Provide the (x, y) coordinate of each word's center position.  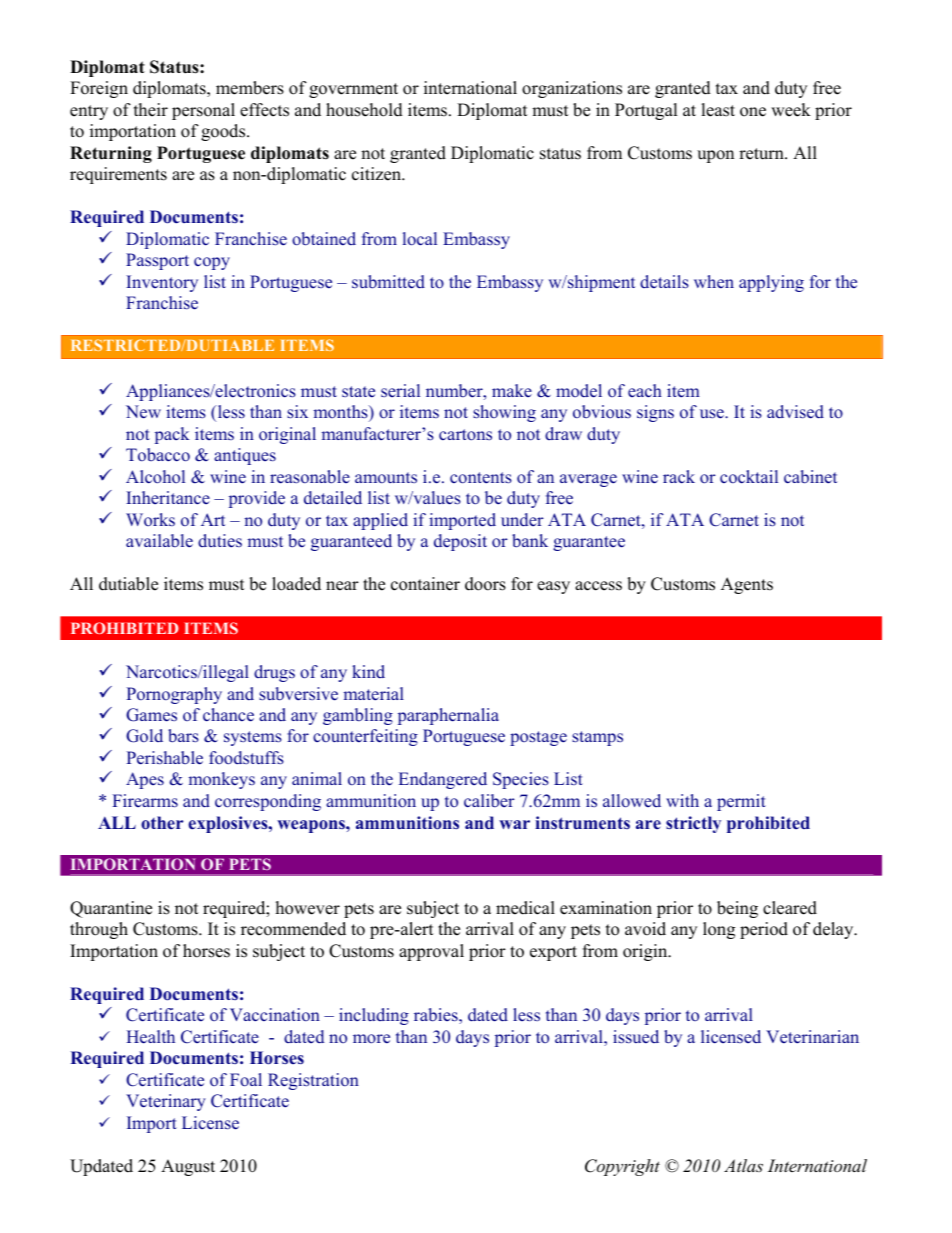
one (753, 112)
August (188, 1167)
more (371, 1039)
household (364, 110)
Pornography (174, 695)
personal (203, 111)
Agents (747, 585)
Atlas (743, 1165)
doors (485, 584)
